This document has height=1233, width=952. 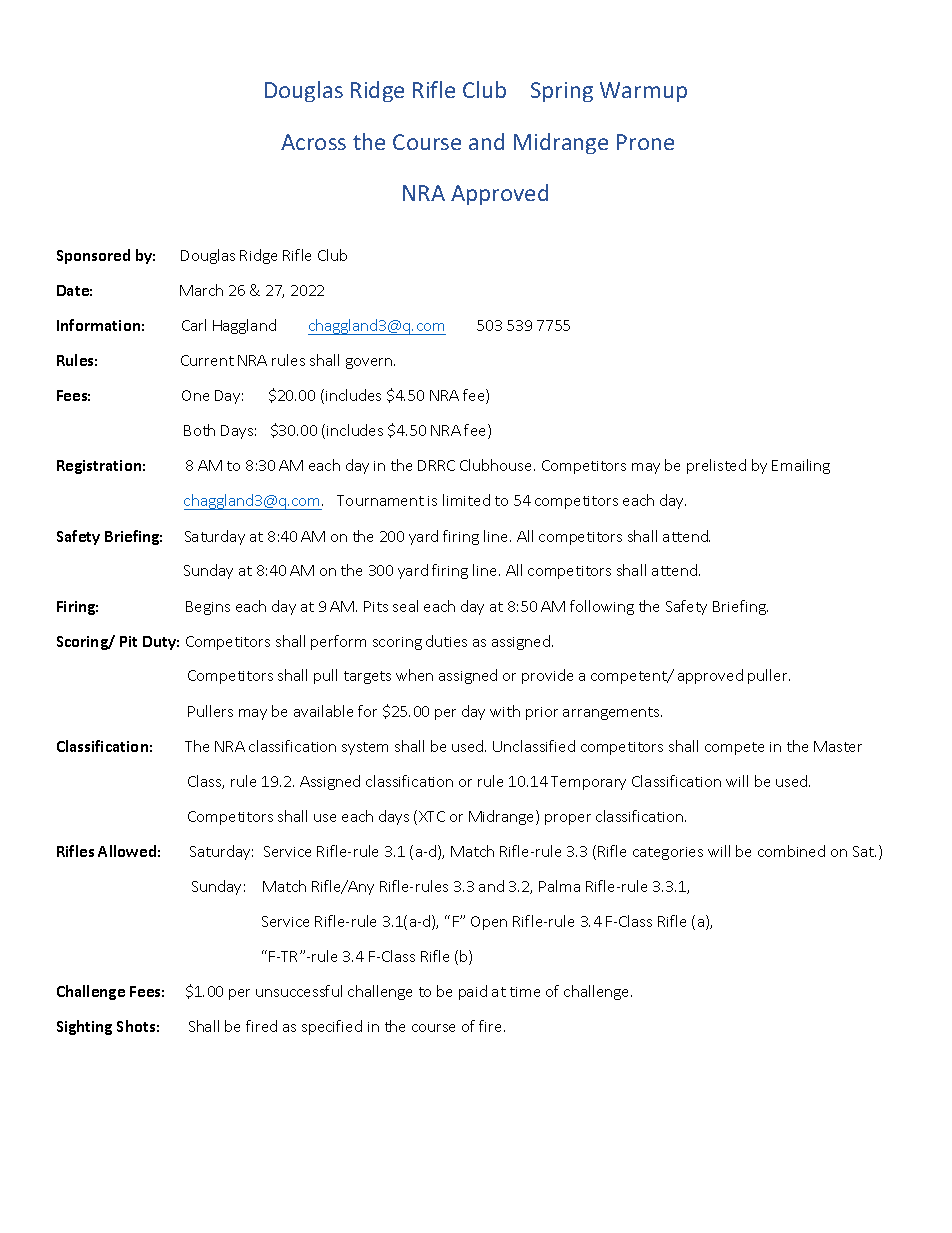 What do you see at coordinates (208, 608) in the document?
I see `Begins` at bounding box center [208, 608].
